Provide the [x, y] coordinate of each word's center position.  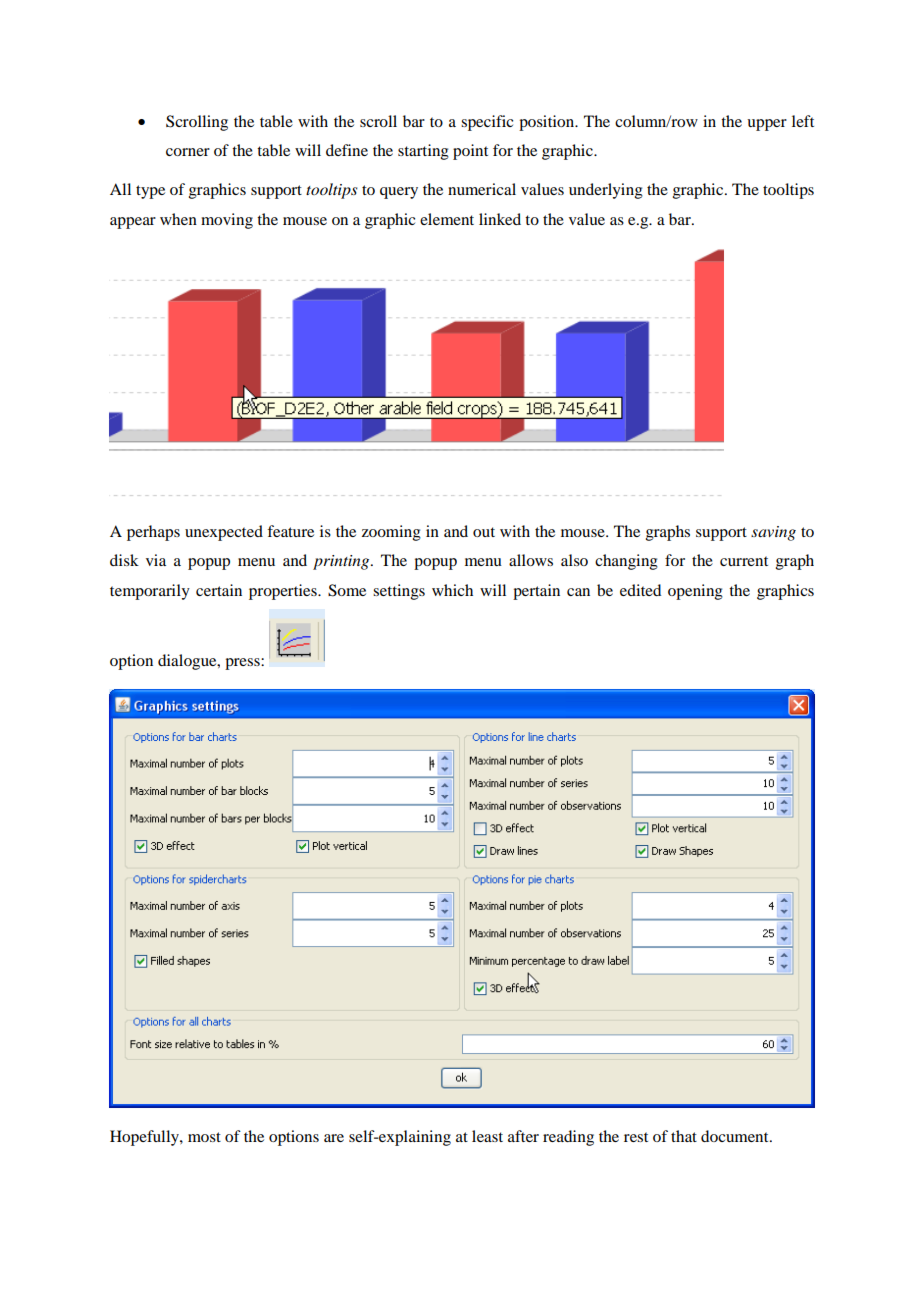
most [204, 1137]
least [487, 1136]
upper [767, 125]
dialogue [188, 662]
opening [695, 592]
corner [188, 152]
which [452, 590]
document [736, 1136]
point [470, 152]
